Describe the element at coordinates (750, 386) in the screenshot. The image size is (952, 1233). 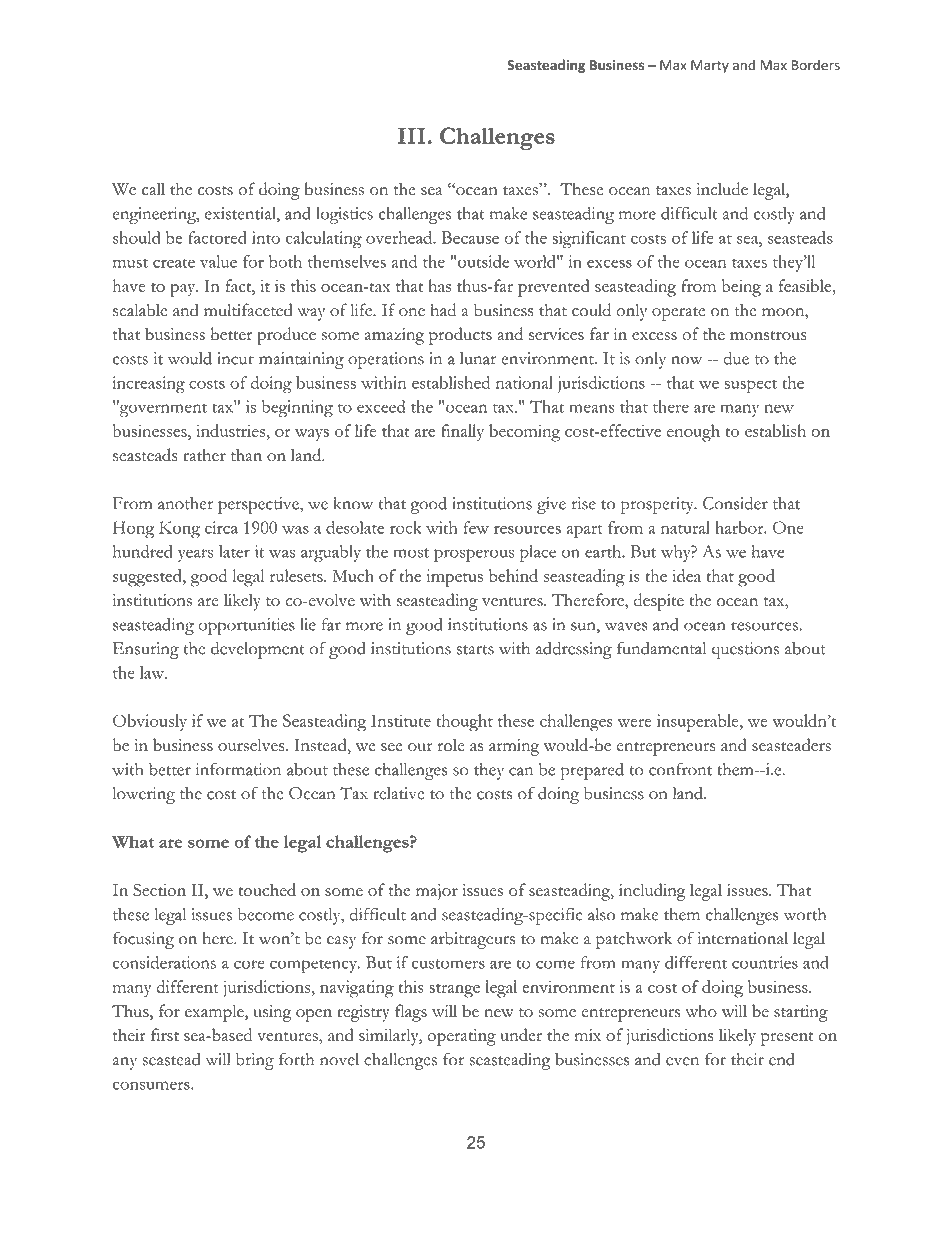
I see `suspect` at that location.
